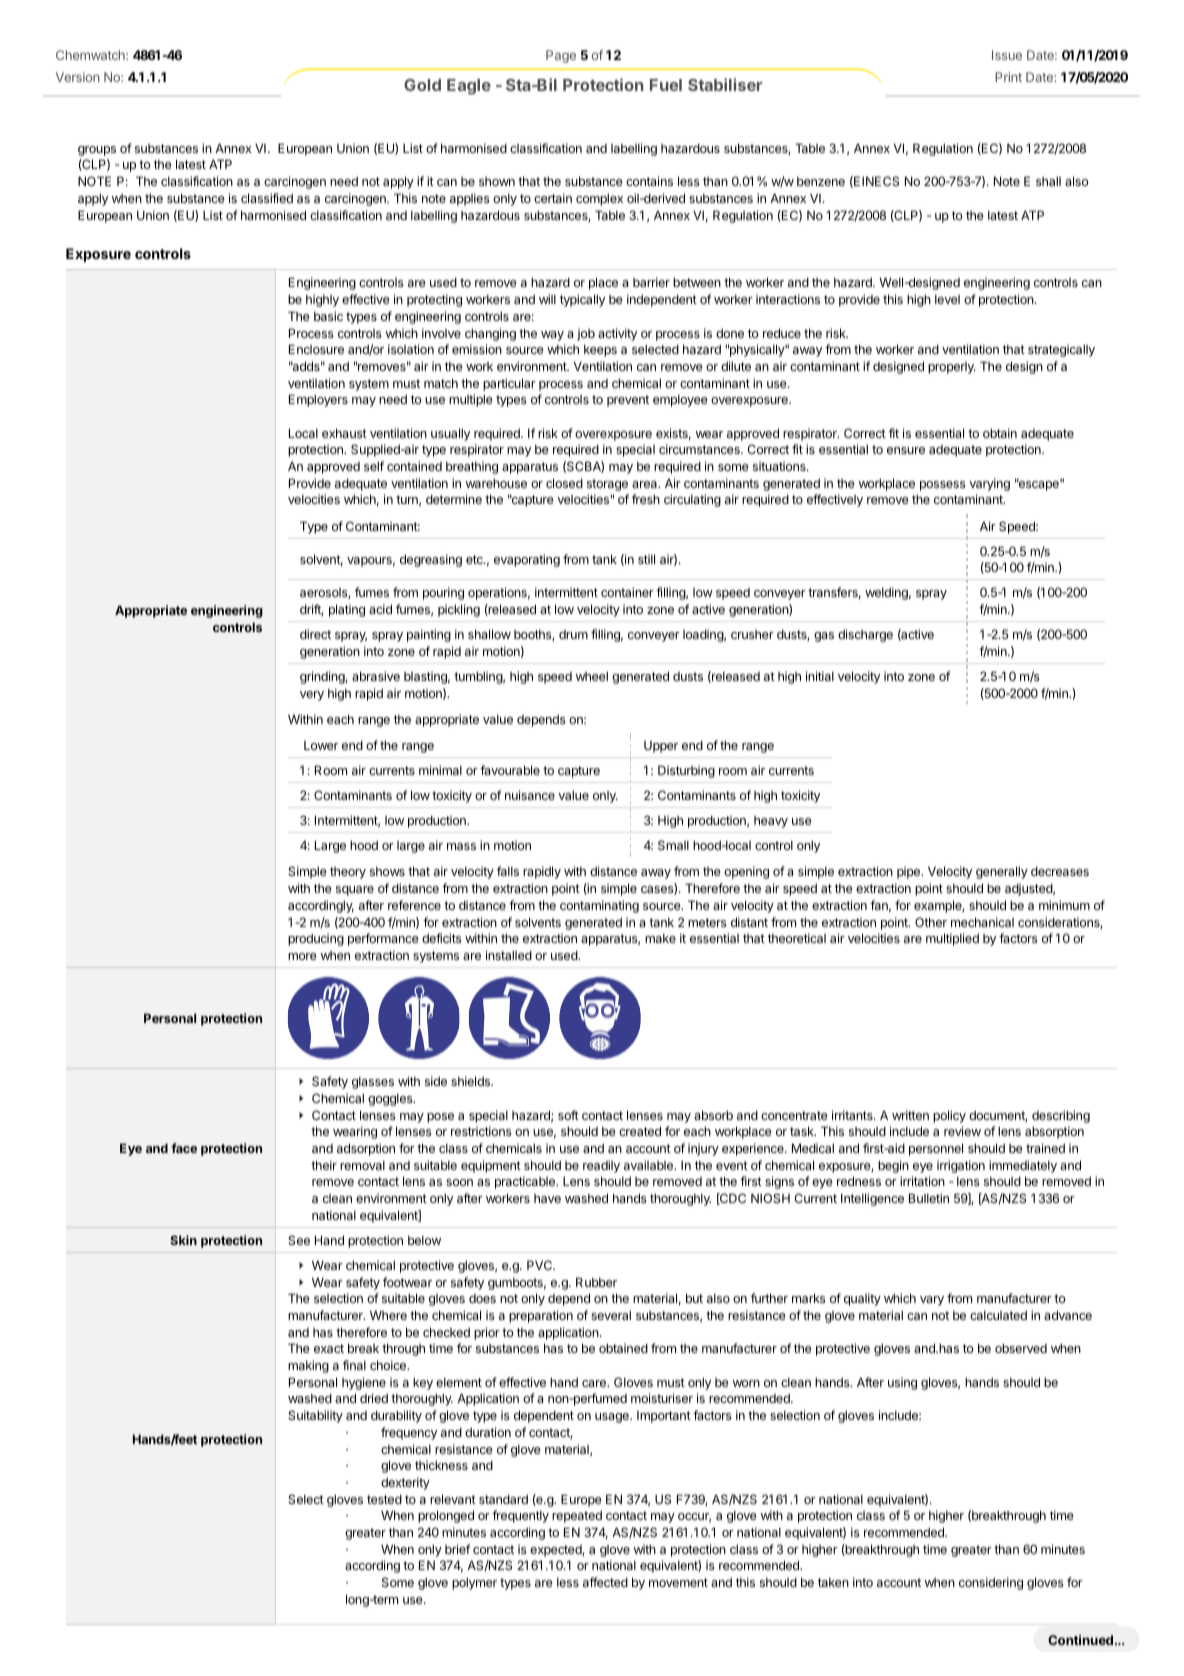 The image size is (1184, 1676). I want to click on drum, so click(573, 634).
